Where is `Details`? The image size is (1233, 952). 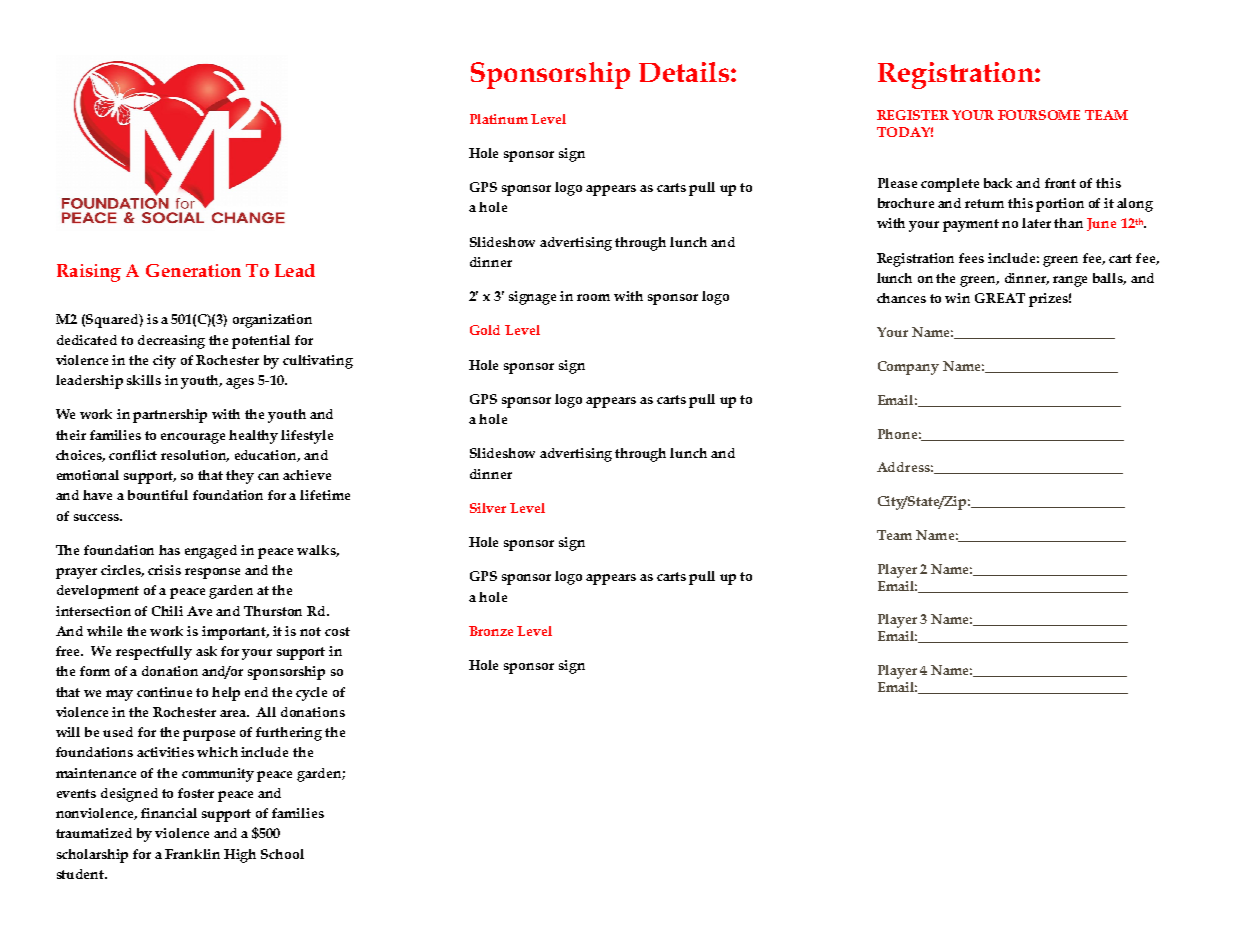 Details is located at coordinates (684, 72).
